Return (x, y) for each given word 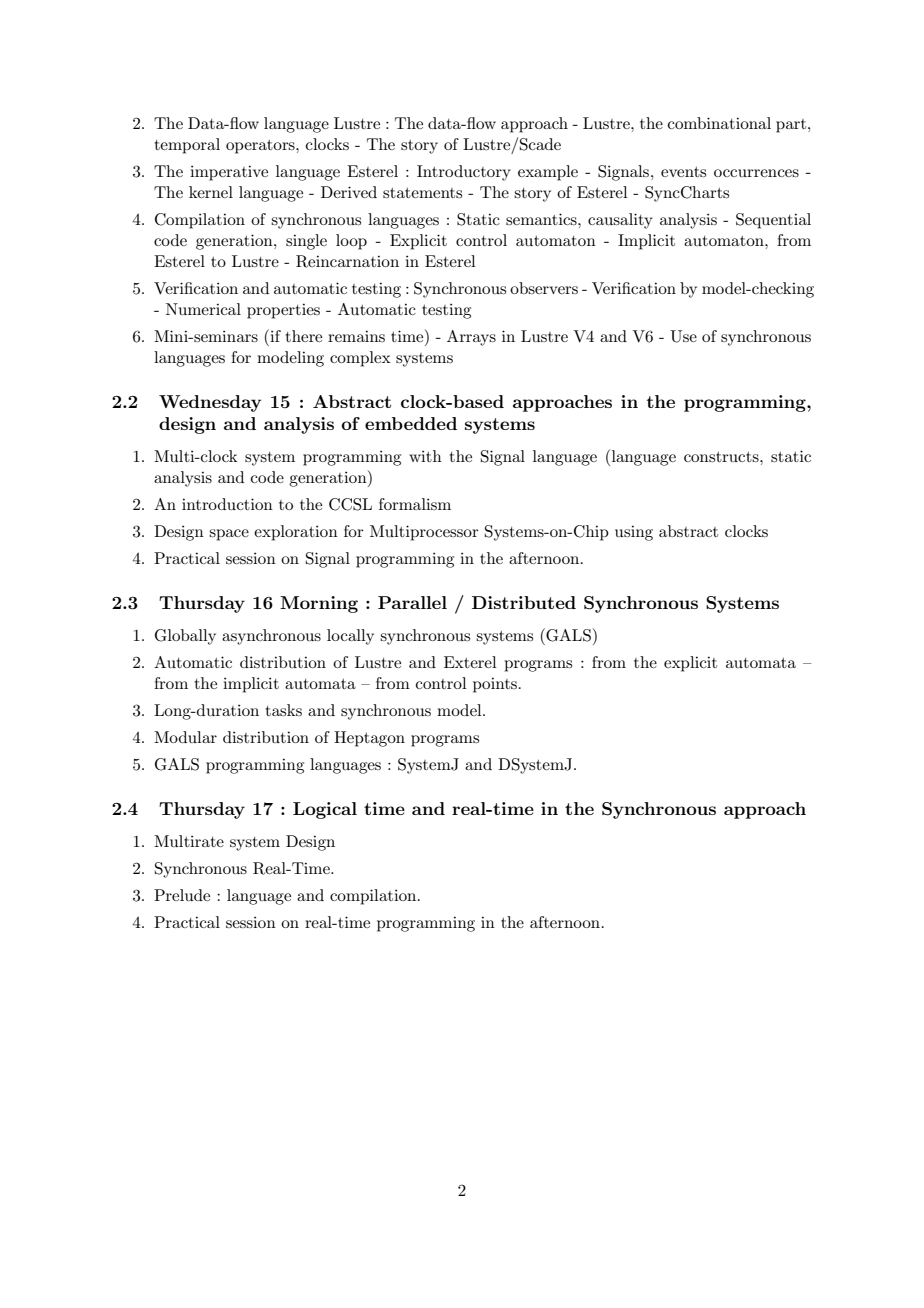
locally (350, 637)
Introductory (464, 173)
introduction (227, 504)
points (495, 685)
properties (283, 311)
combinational (719, 123)
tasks (284, 710)
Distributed (524, 602)
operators (261, 147)
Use (683, 336)
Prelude (182, 895)
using (634, 533)
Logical (325, 810)
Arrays (471, 338)
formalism (415, 504)
